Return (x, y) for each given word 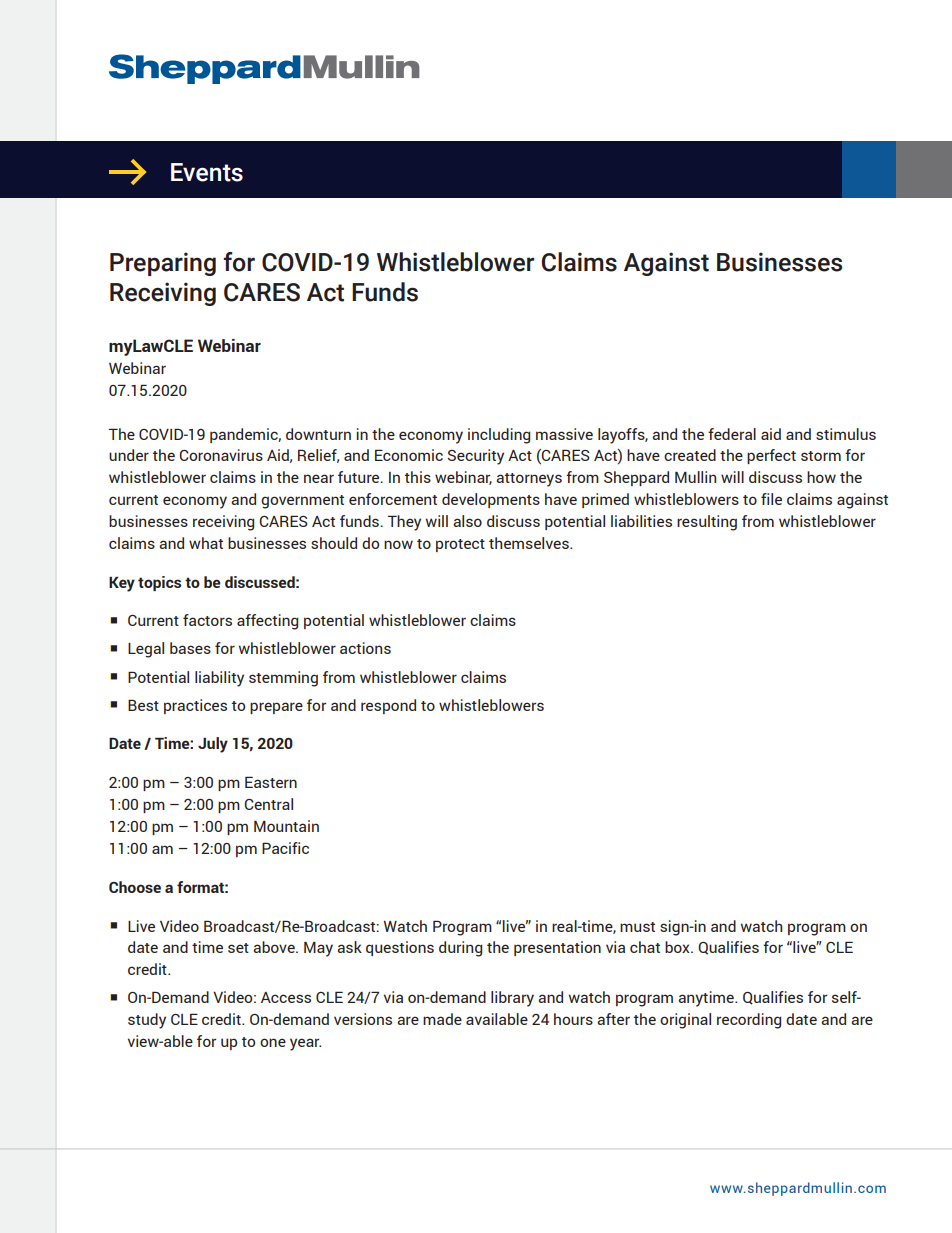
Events (207, 172)
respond (388, 706)
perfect (771, 456)
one (273, 1042)
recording (749, 1021)
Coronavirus (221, 455)
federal (732, 434)
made (442, 1019)
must (637, 927)
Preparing (163, 264)
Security (475, 457)
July (213, 745)
